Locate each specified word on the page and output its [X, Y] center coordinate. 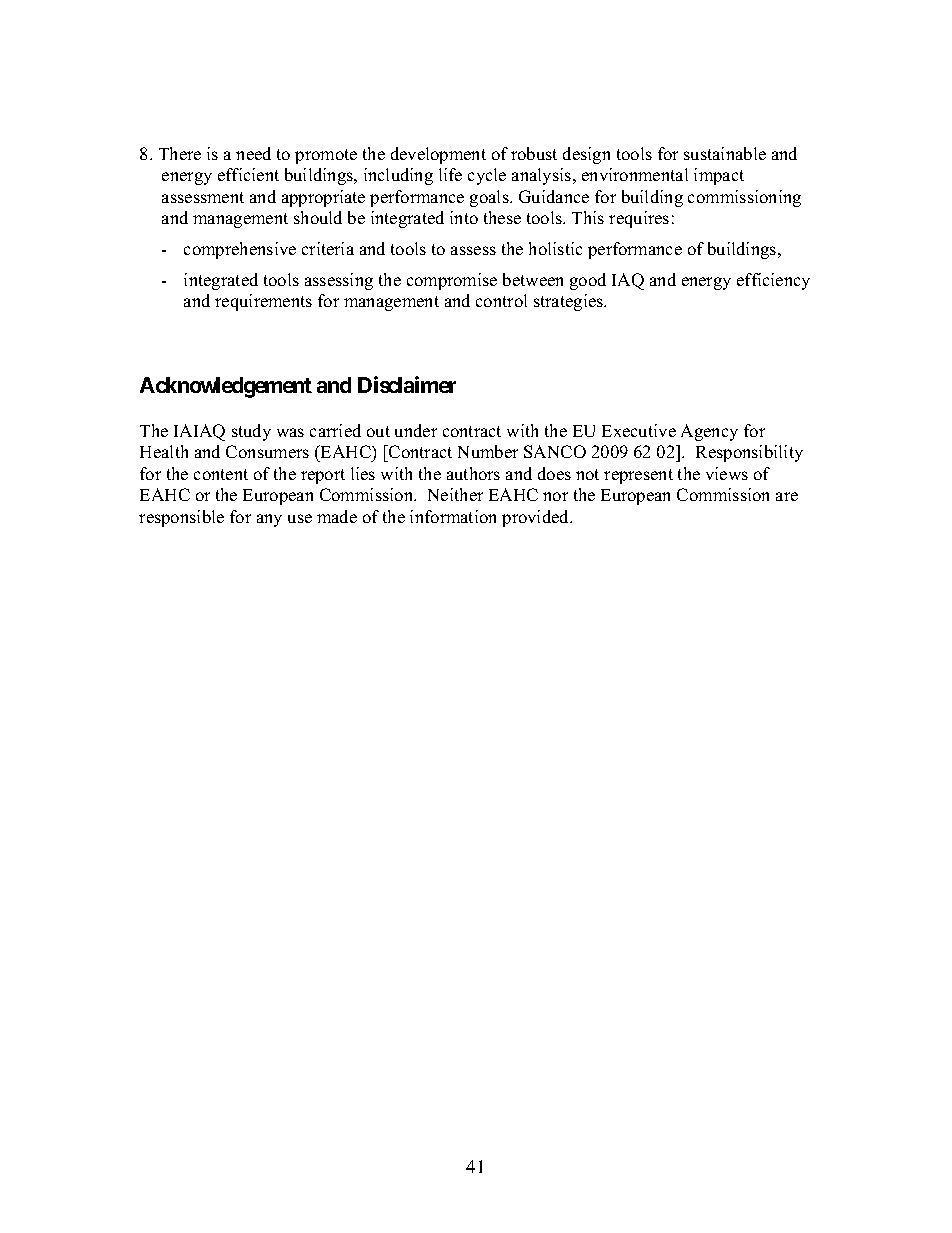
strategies [570, 302]
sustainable [725, 153]
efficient [248, 174]
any [269, 520]
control [501, 300]
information [453, 516]
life [450, 174]
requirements [263, 302]
